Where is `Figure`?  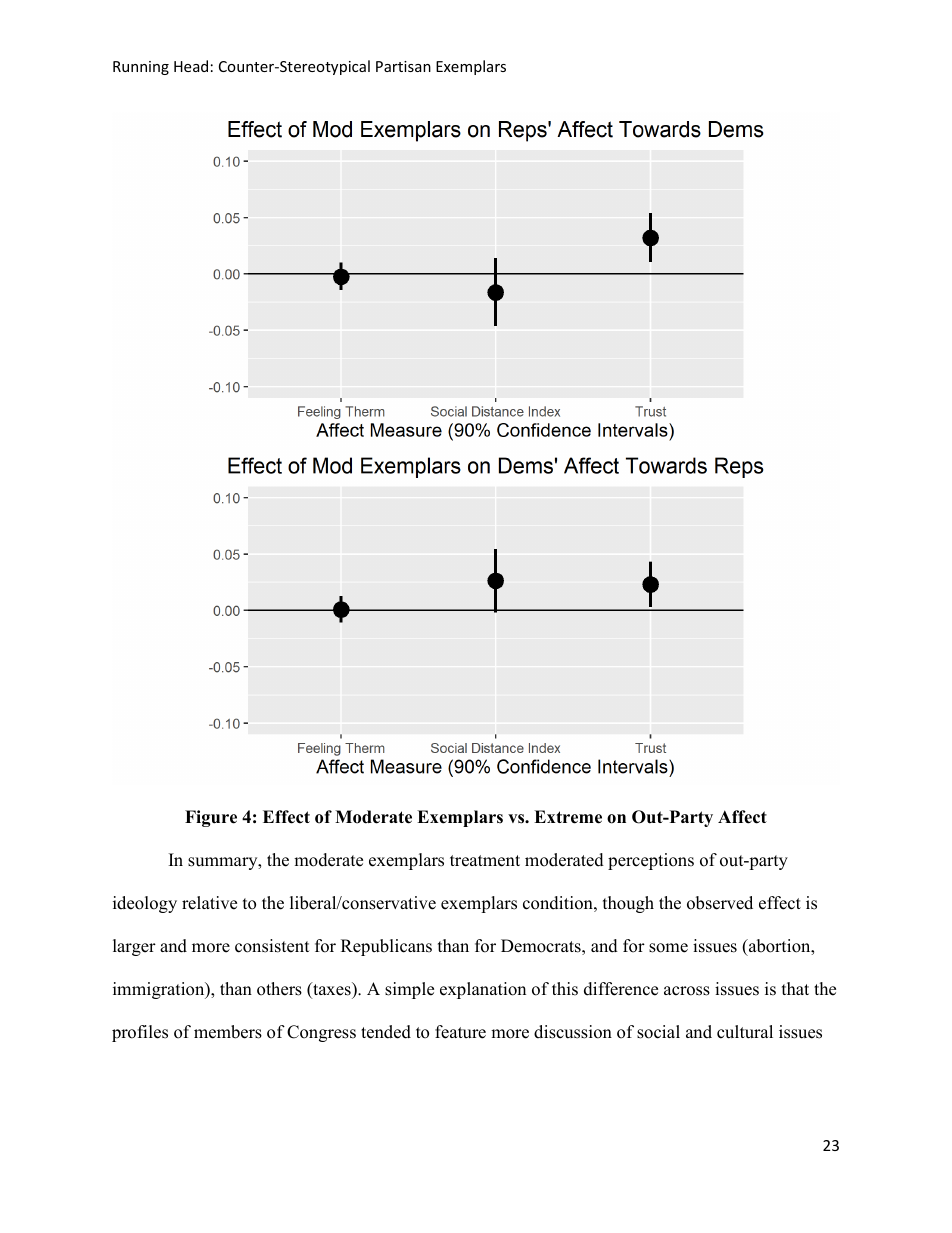 Figure is located at coordinates (211, 818).
